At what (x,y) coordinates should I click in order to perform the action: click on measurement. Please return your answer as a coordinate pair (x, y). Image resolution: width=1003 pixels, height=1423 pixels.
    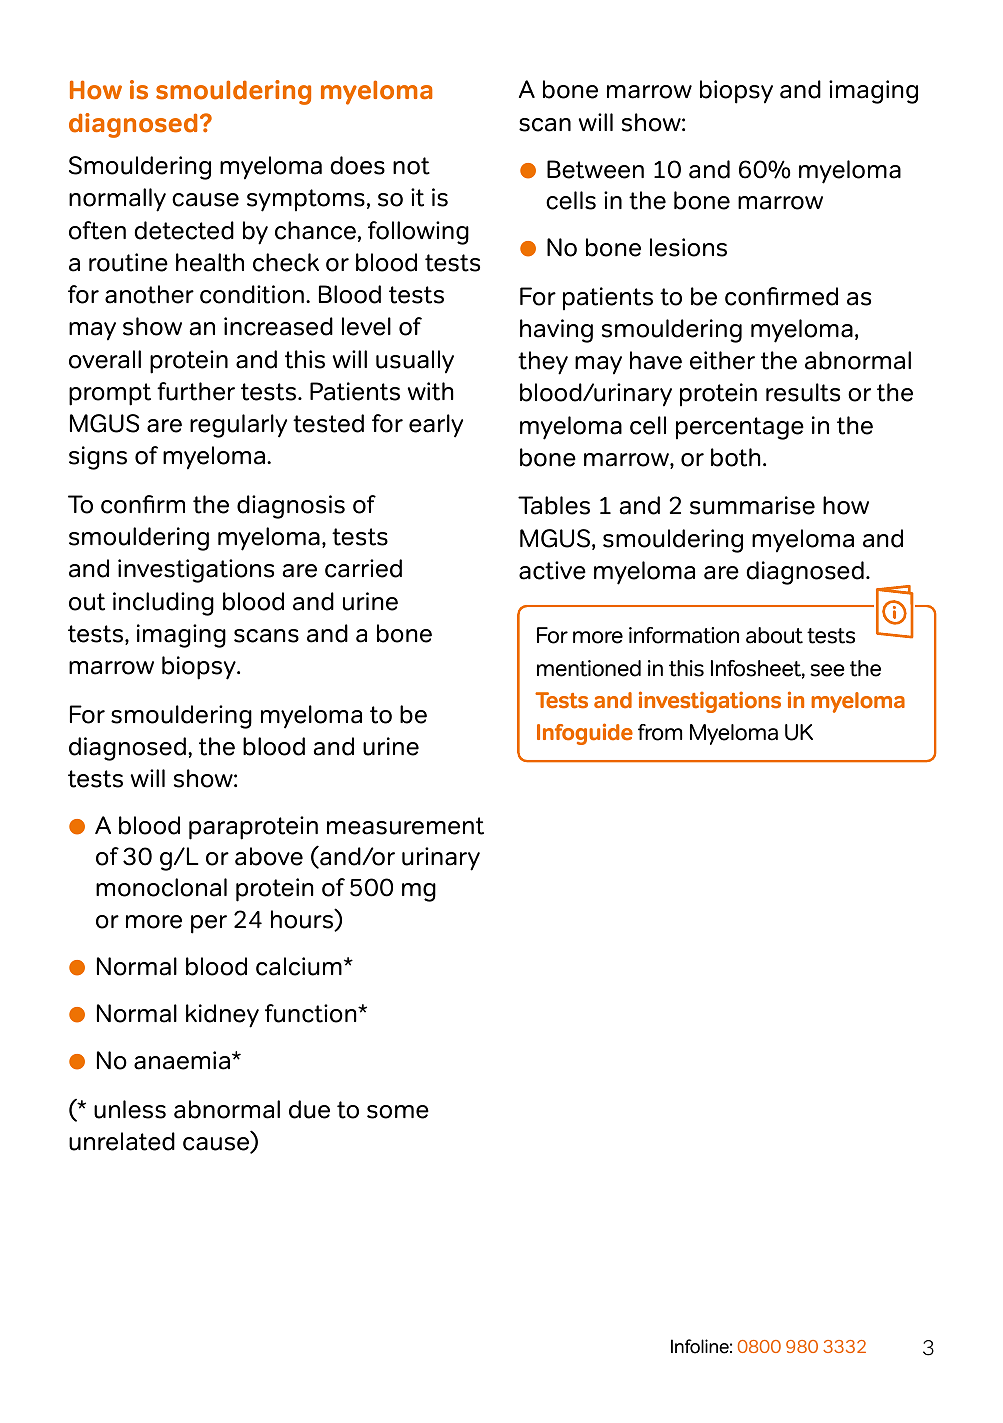
    Looking at the image, I should click on (405, 826).
